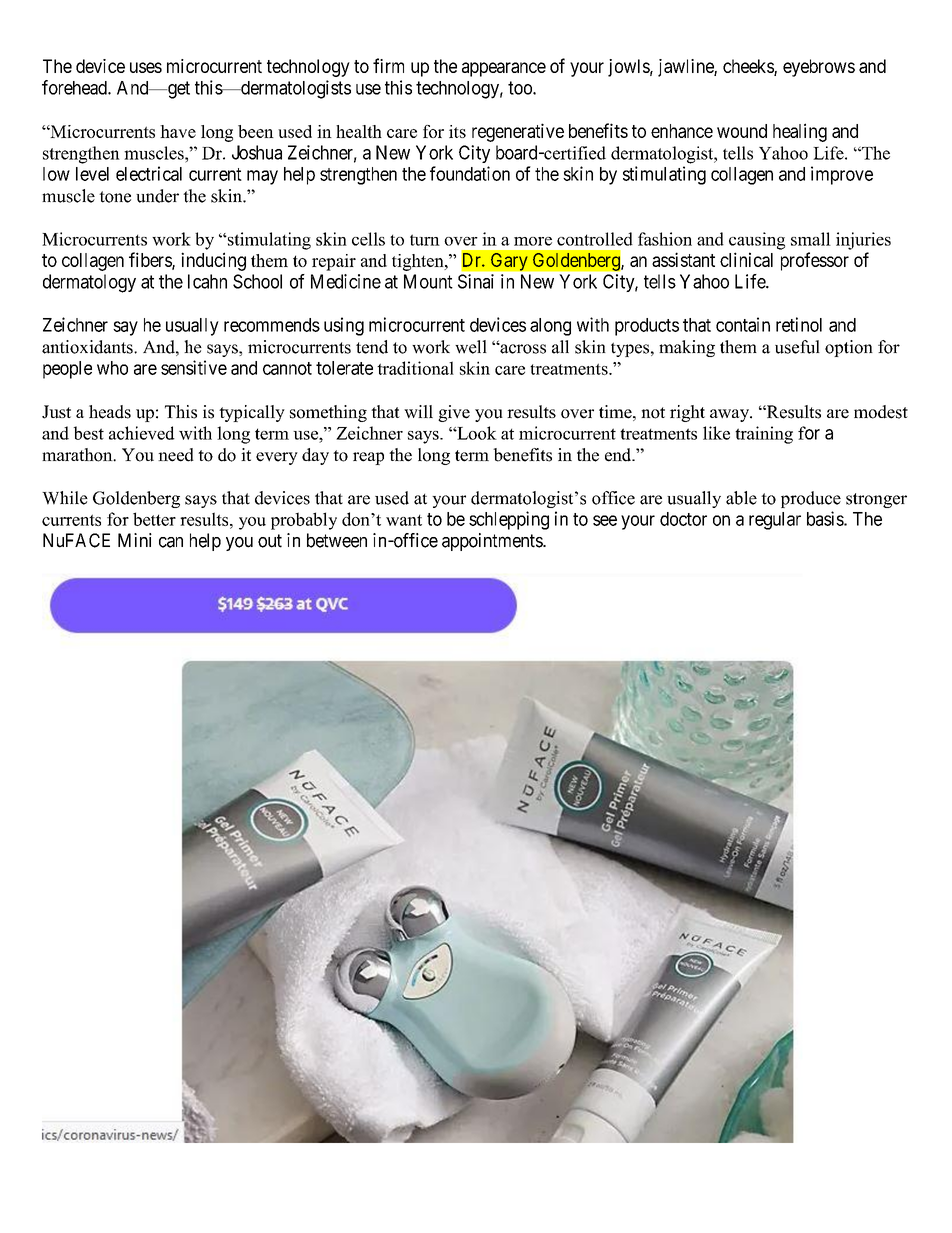 The image size is (952, 1233). What do you see at coordinates (504, 69) in the image?
I see `appearance` at bounding box center [504, 69].
